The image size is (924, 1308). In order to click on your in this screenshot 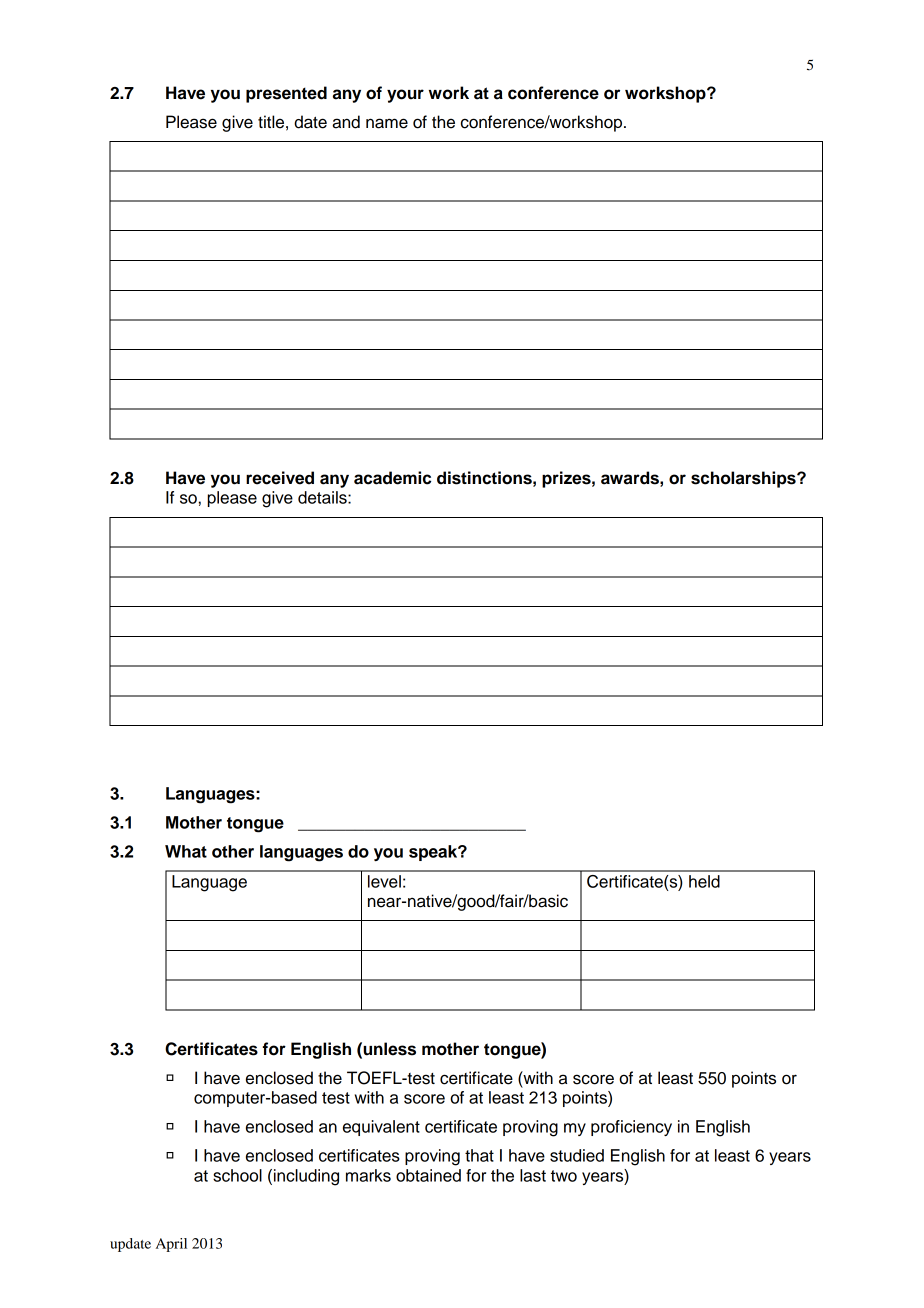, I will do `click(405, 96)`.
